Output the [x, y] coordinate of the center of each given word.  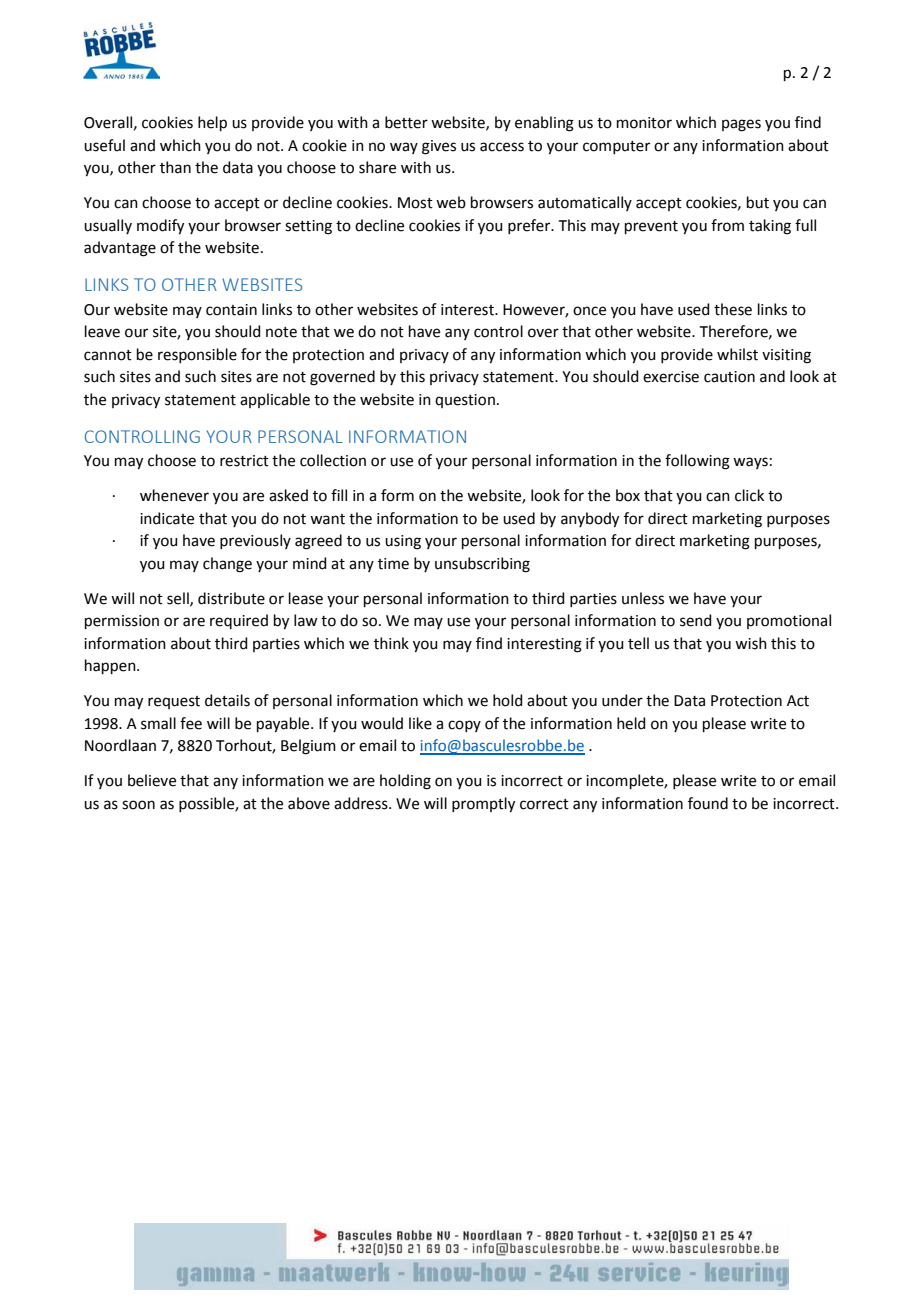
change [227, 565]
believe [152, 780]
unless [643, 598]
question [465, 401]
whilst [737, 354]
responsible [197, 355]
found [708, 803]
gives [439, 147]
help [212, 123]
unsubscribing [482, 565]
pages [741, 125]
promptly [483, 805]
